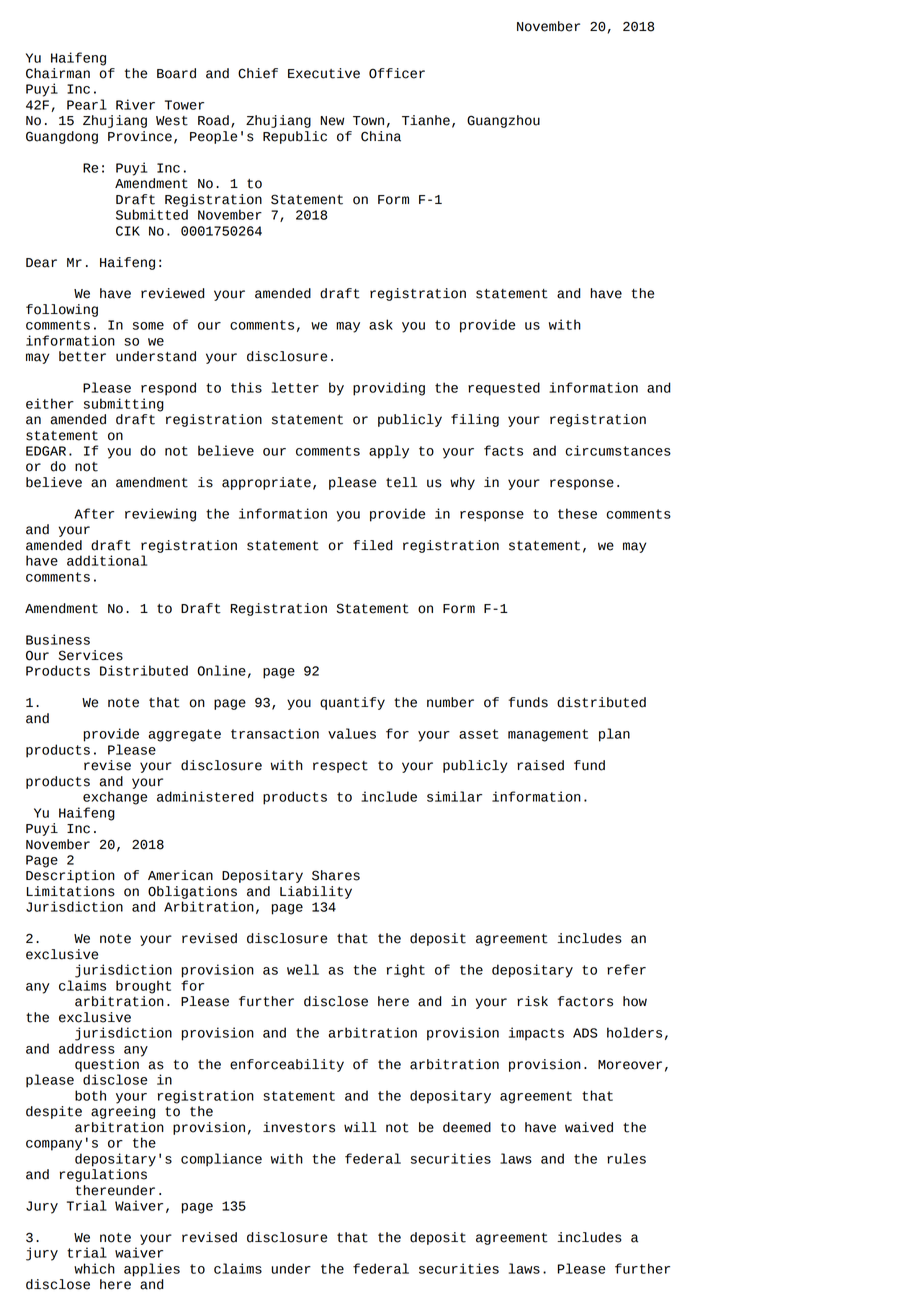 Image resolution: width=924 pixels, height=1308 pixels. Describe the element at coordinates (626, 1158) in the page. I see `rules` at that location.
